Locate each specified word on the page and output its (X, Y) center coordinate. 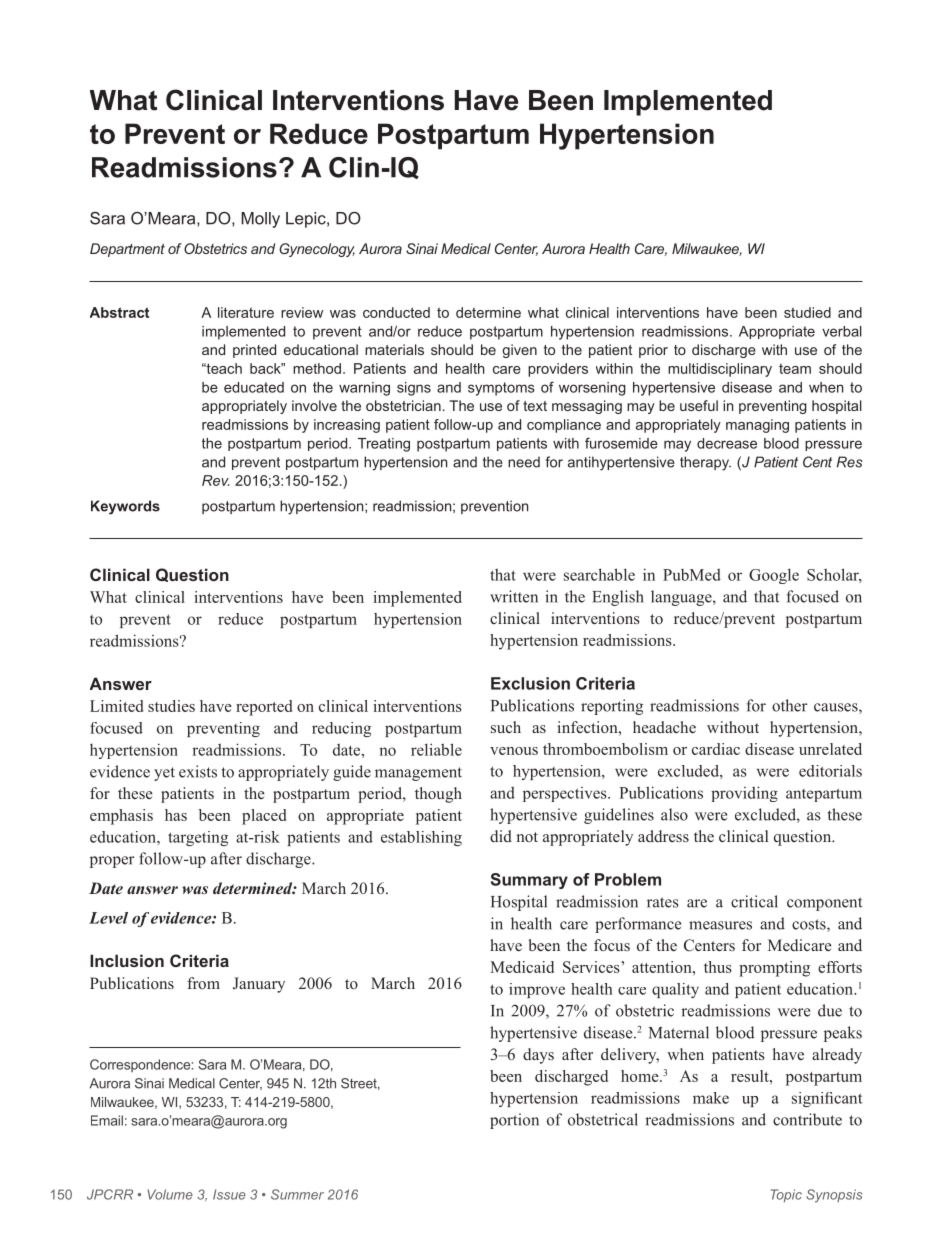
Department (127, 250)
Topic (786, 1195)
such (506, 727)
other (789, 705)
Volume (170, 1194)
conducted (396, 312)
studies (171, 706)
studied (807, 312)
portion (514, 1121)
